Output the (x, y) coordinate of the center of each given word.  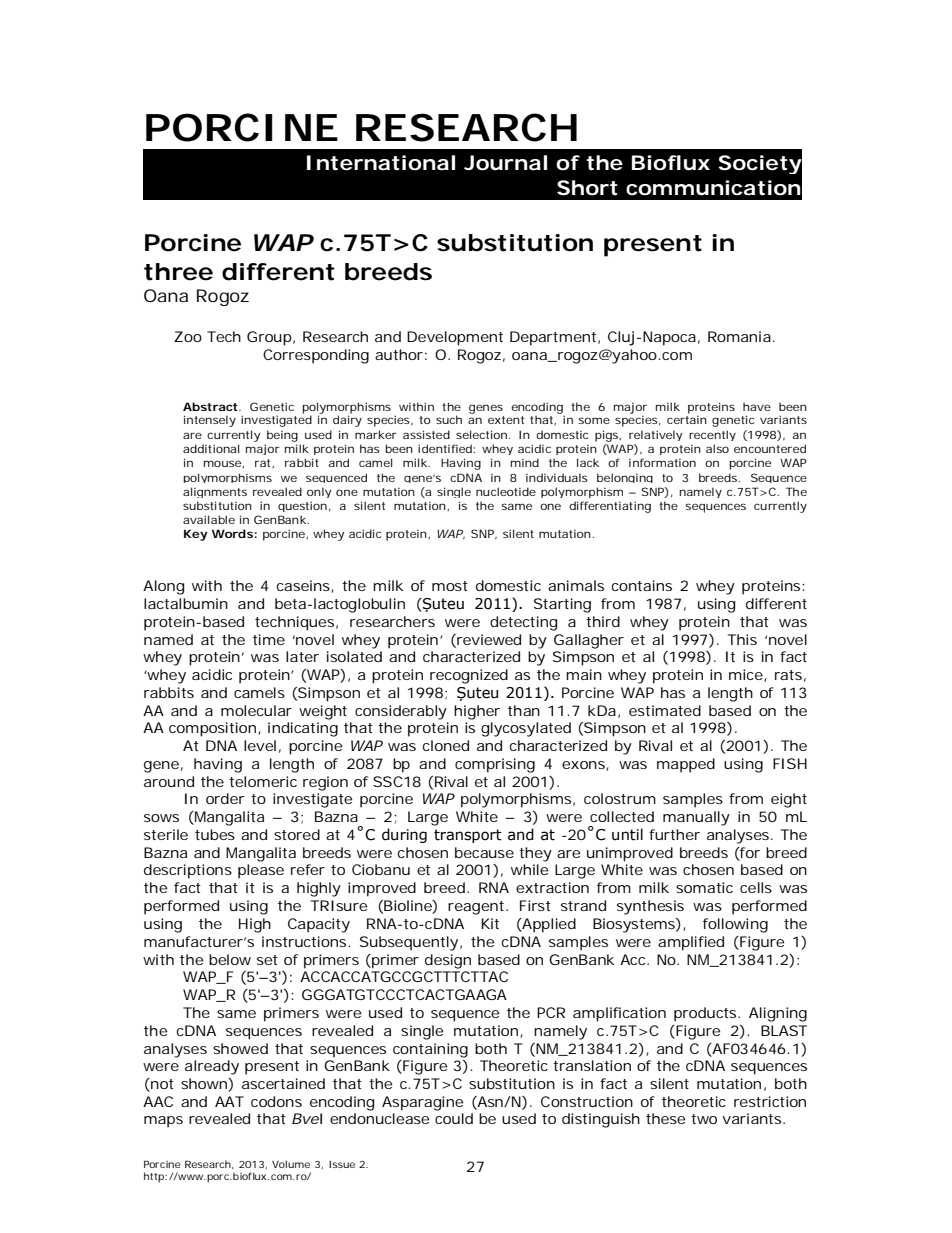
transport (468, 836)
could (454, 1118)
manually (696, 818)
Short (587, 188)
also (717, 448)
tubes (215, 834)
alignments (215, 492)
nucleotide (506, 491)
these (666, 1118)
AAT (229, 1101)
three (178, 272)
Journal (505, 163)
